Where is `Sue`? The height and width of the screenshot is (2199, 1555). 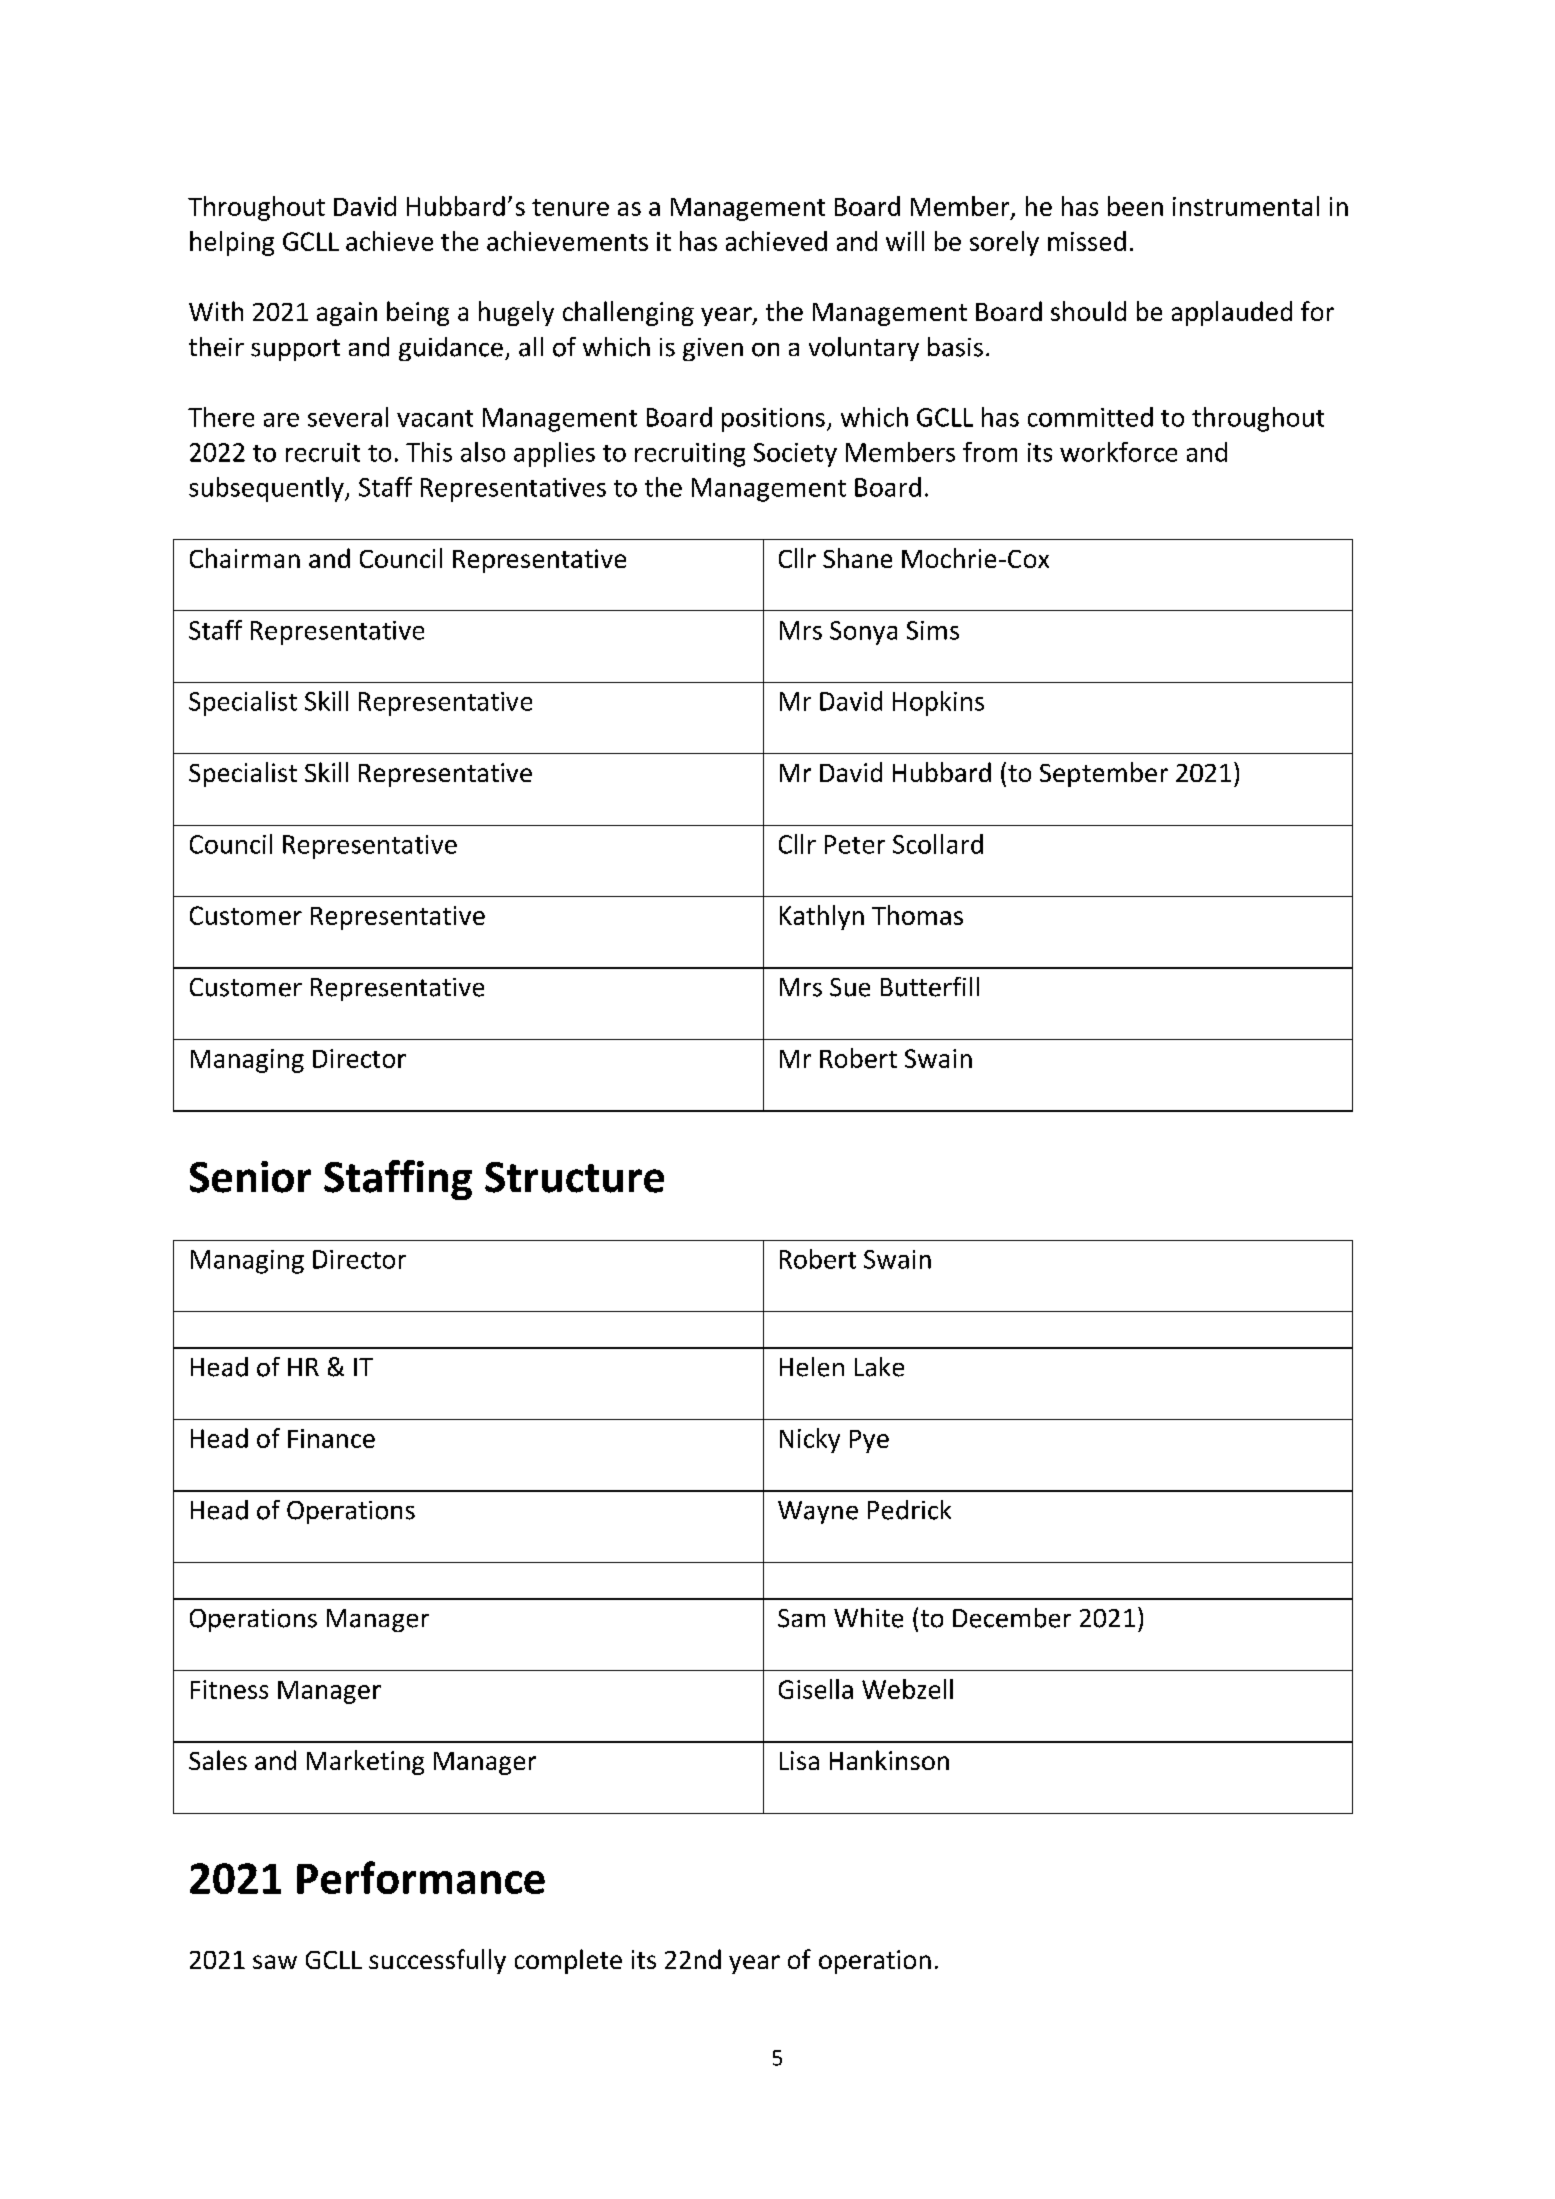
Sue is located at coordinates (850, 987).
